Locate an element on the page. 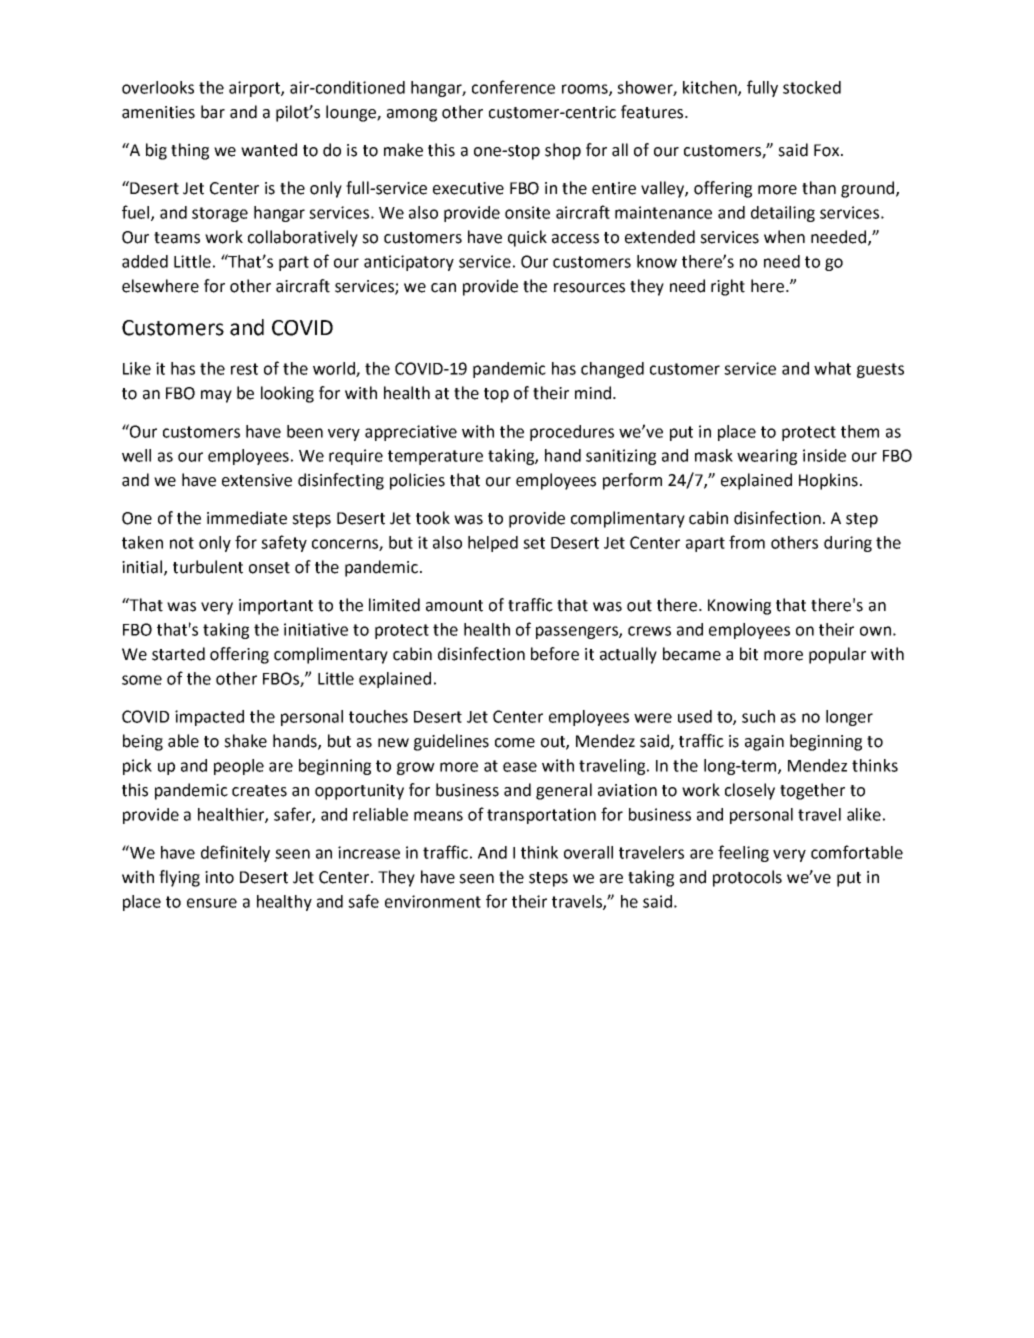 The width and height of the document is (1034, 1338). from is located at coordinates (747, 542).
